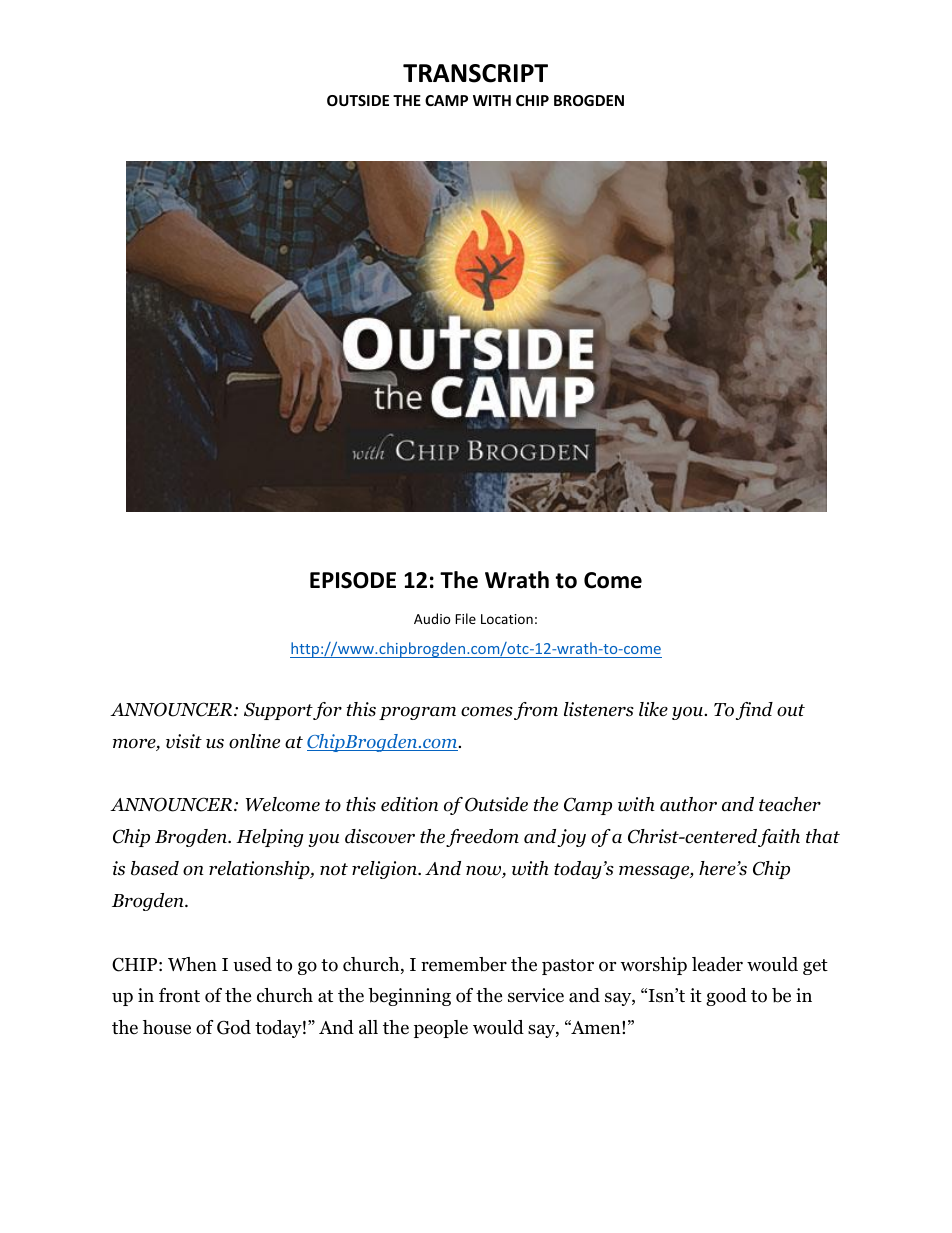  Describe the element at coordinates (234, 1027) in the document. I see `God` at that location.
